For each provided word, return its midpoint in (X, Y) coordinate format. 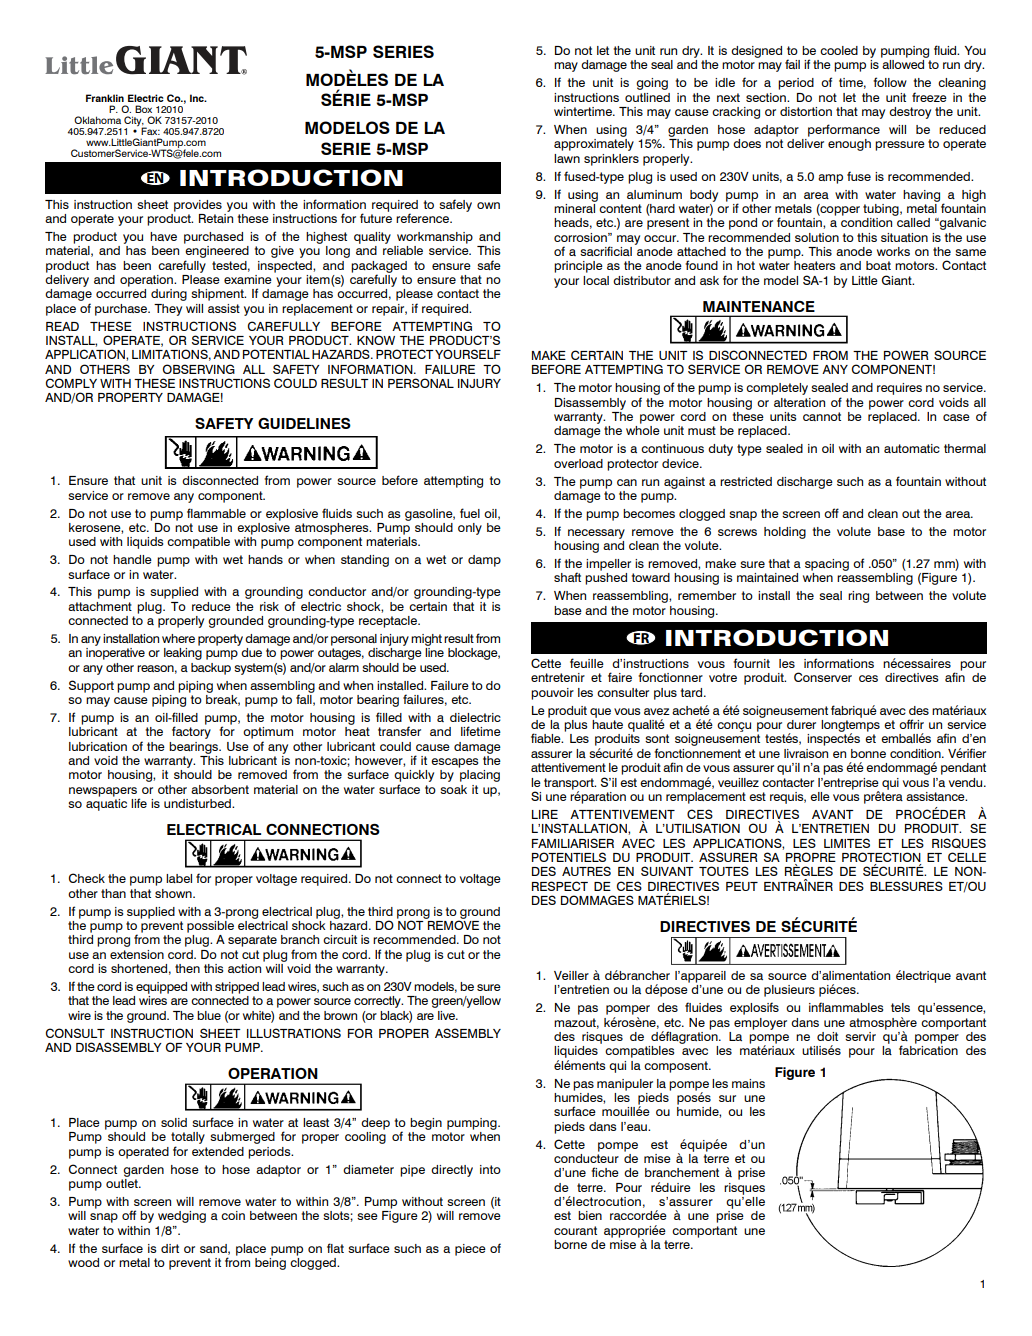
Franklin (105, 98)
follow (890, 82)
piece (470, 1250)
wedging (182, 1217)
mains (748, 1083)
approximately (594, 145)
